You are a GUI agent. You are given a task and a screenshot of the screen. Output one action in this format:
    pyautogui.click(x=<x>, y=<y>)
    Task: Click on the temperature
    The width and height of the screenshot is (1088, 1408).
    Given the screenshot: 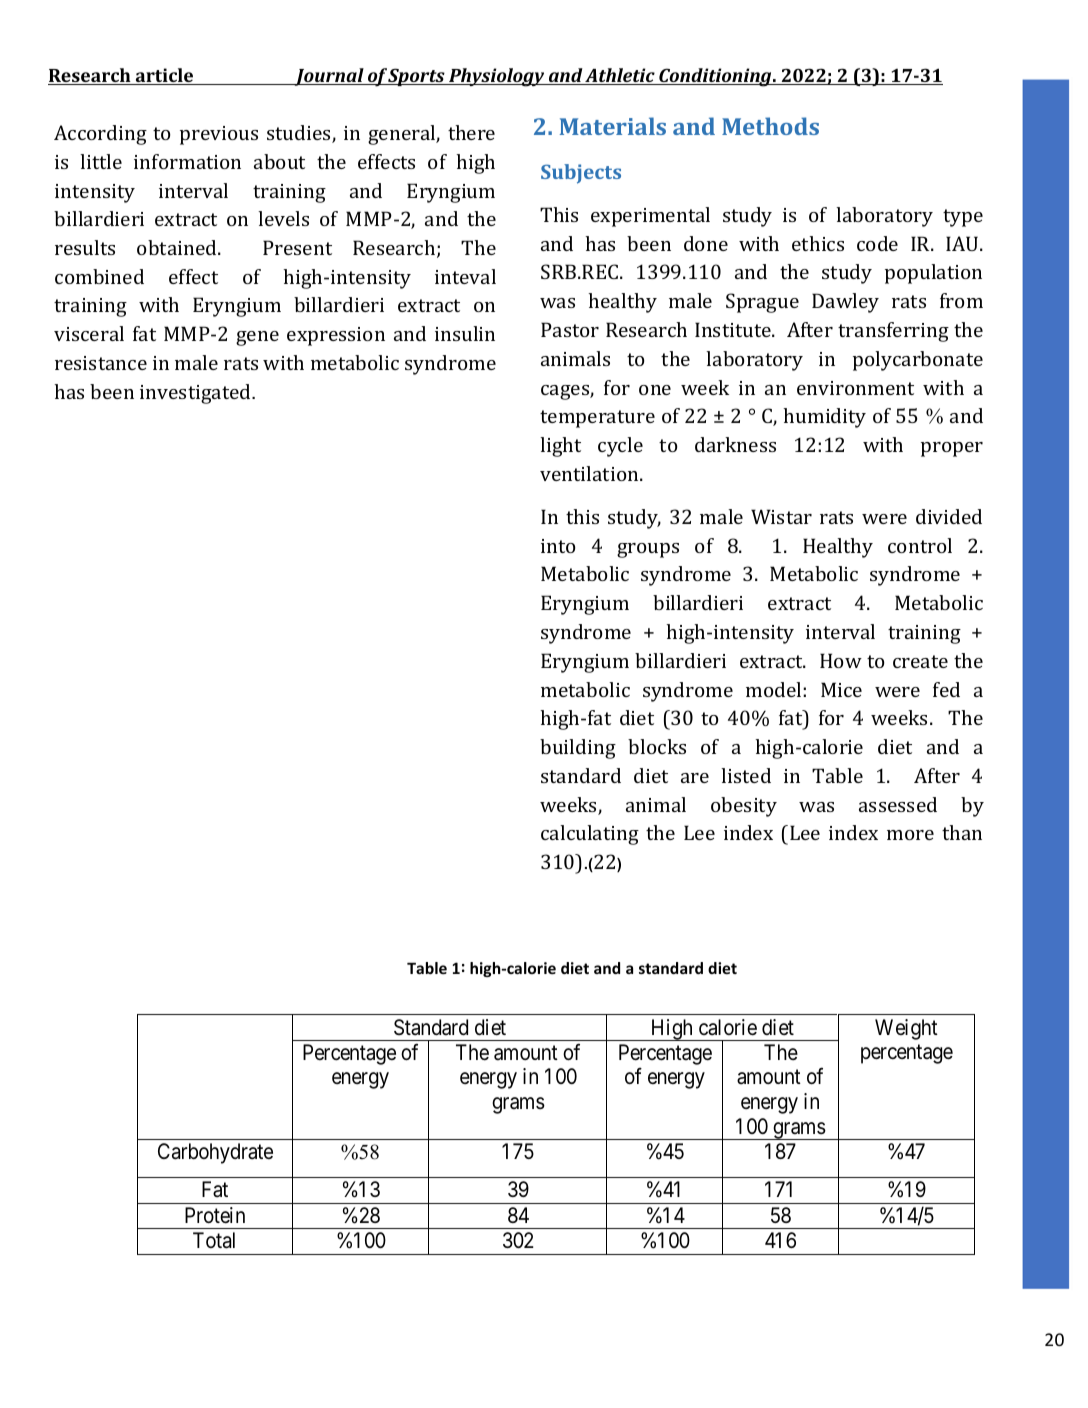 What is the action you would take?
    pyautogui.click(x=597, y=419)
